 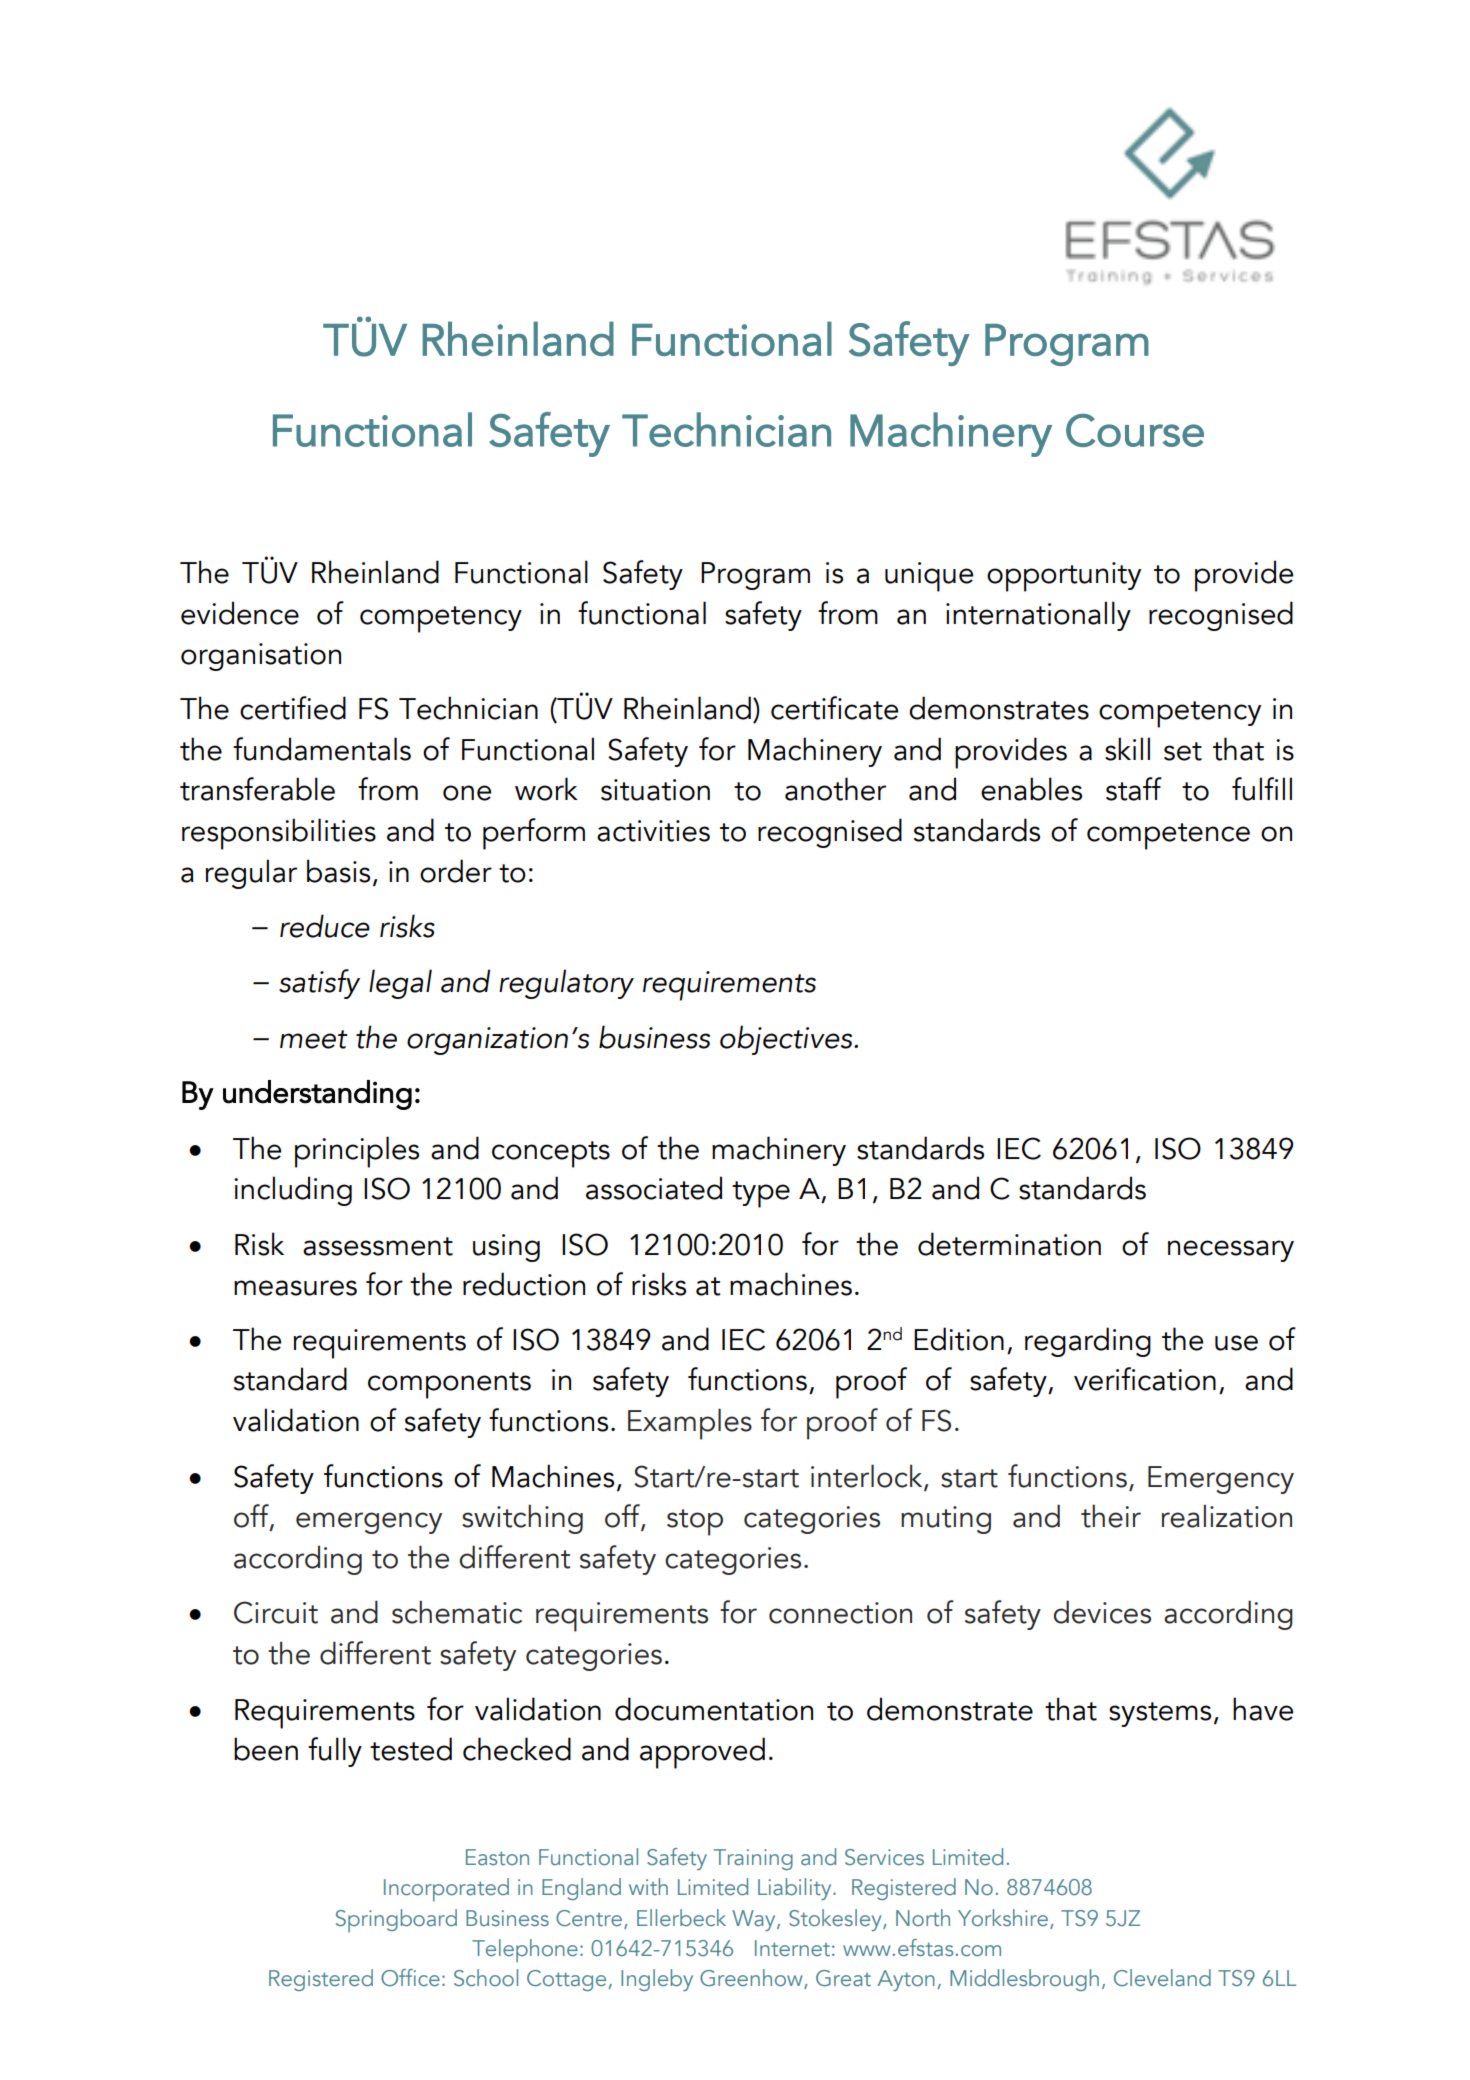 I want to click on stop, so click(x=695, y=1522).
